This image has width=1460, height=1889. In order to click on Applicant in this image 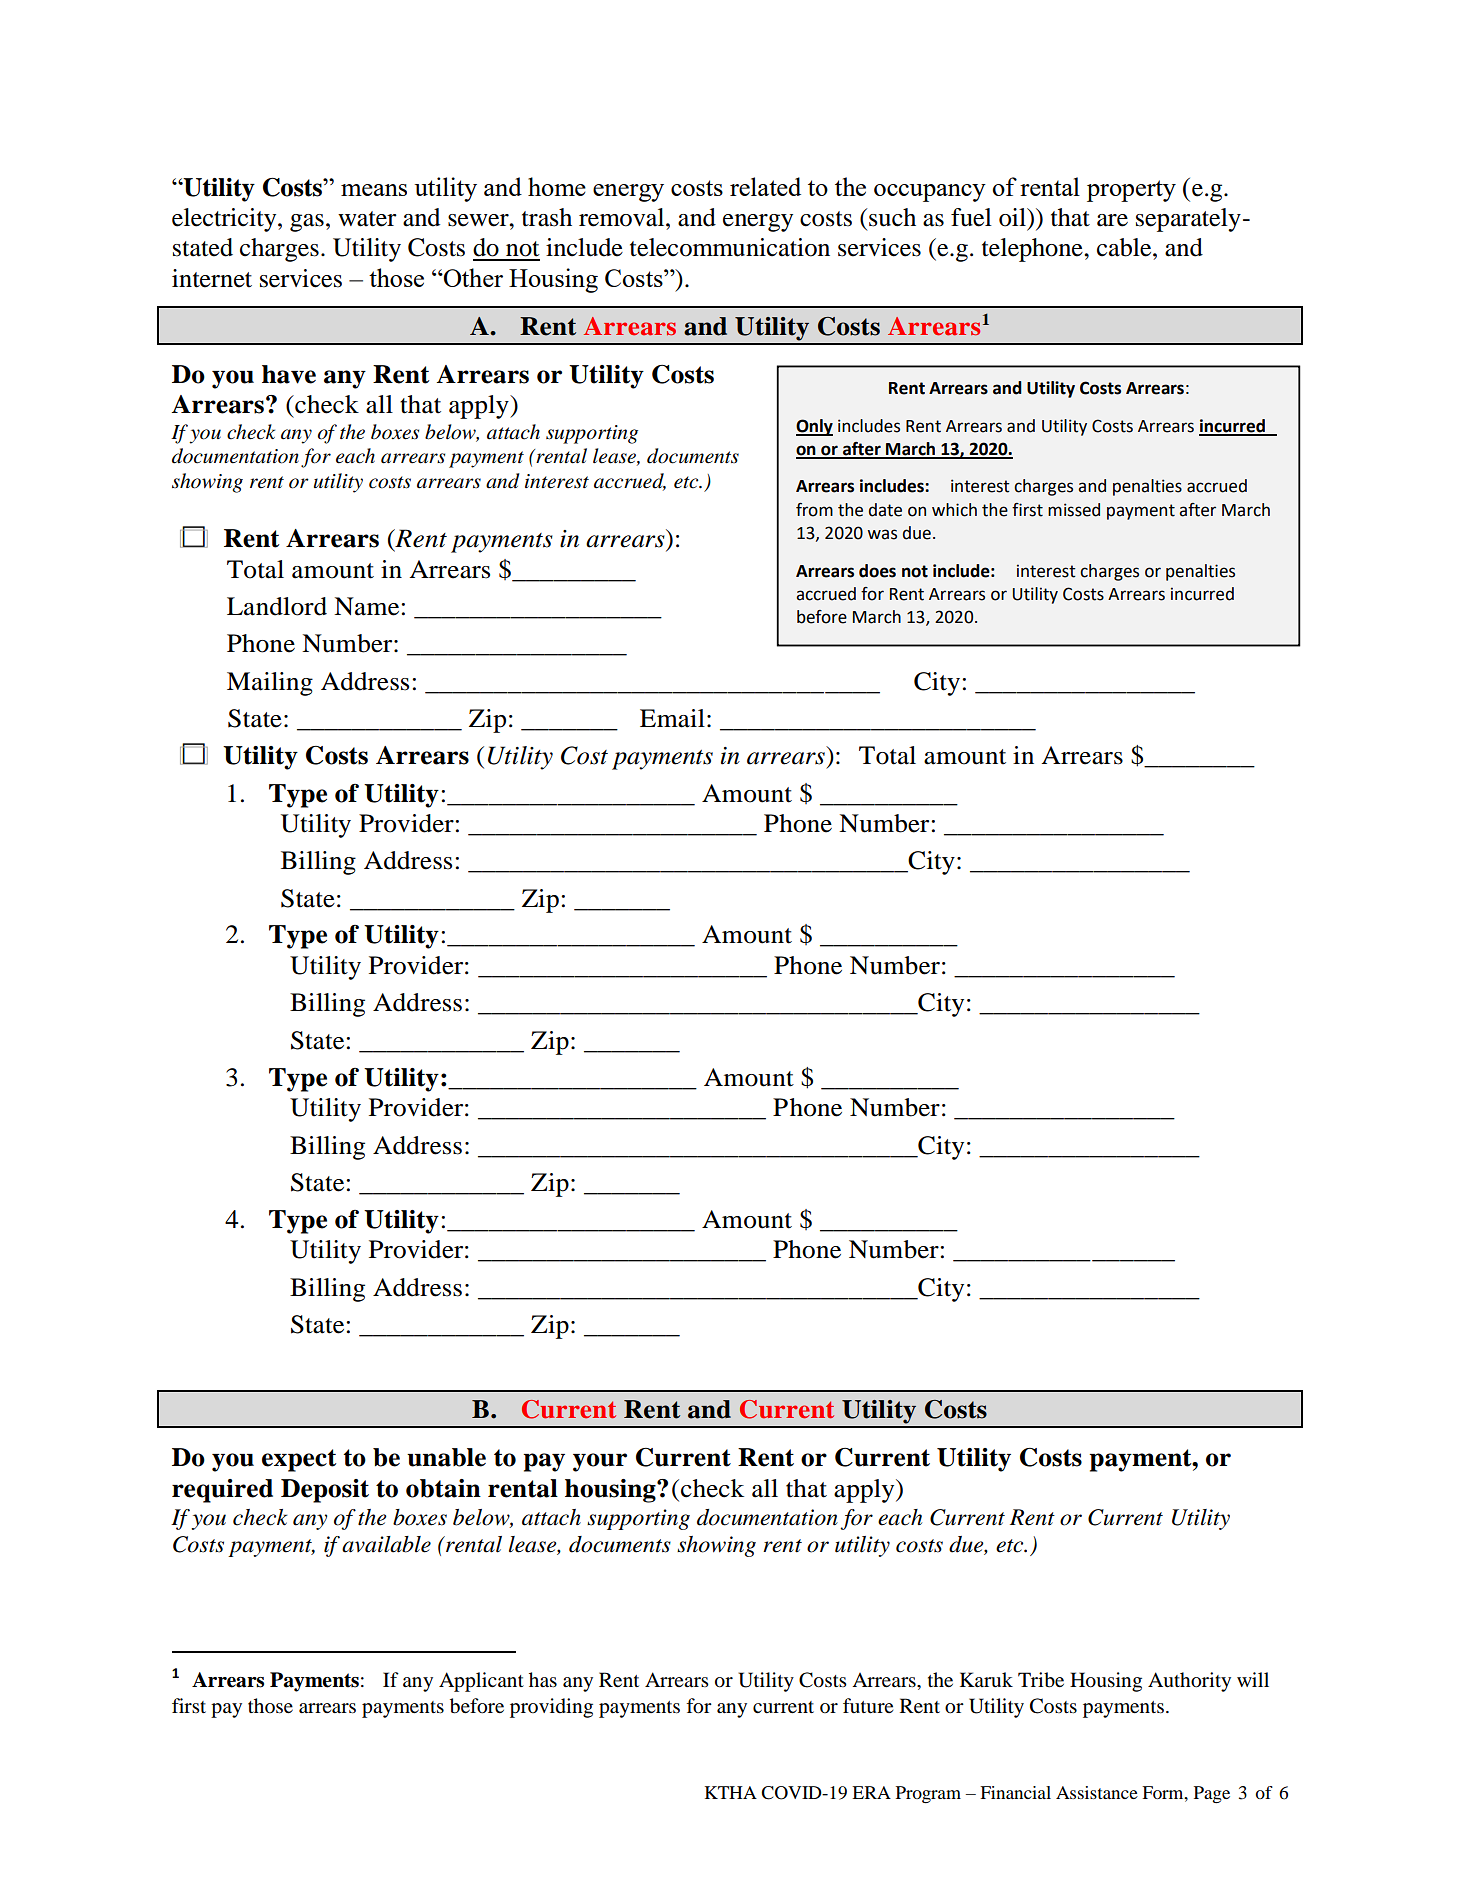, I will do `click(481, 1682)`.
